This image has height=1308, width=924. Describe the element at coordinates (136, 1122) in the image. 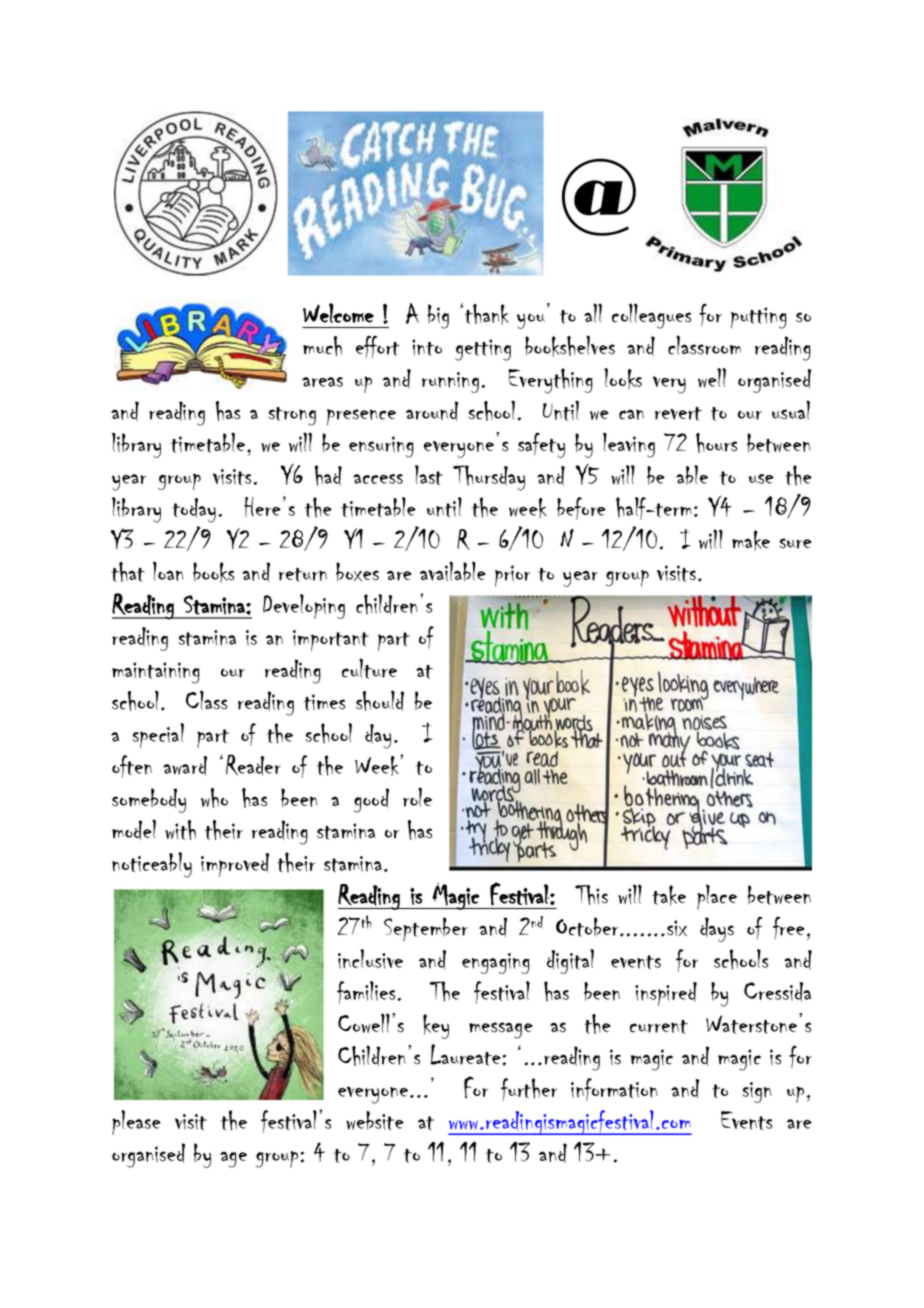

I see `please` at that location.
